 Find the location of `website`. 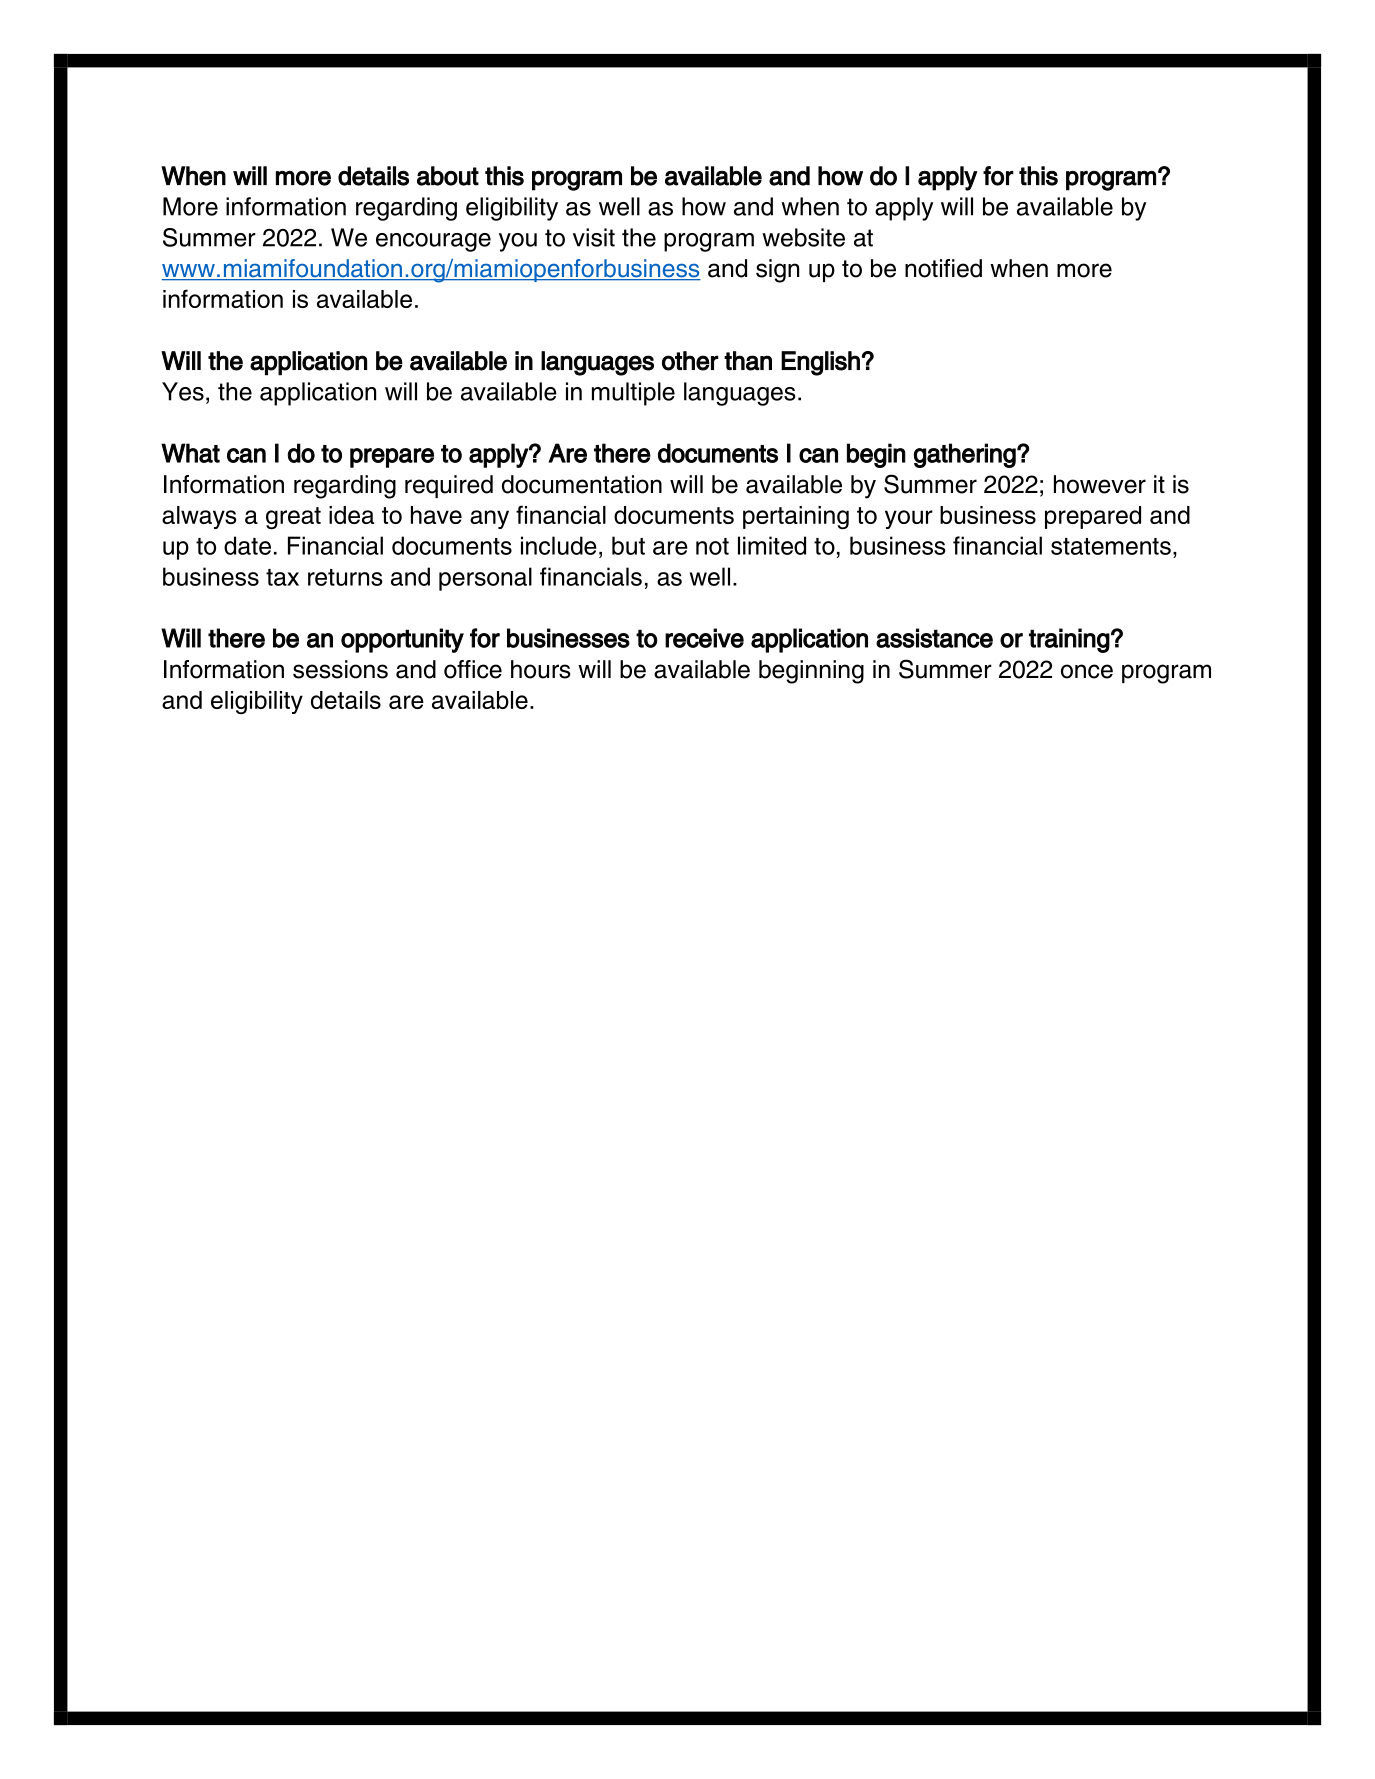

website is located at coordinates (803, 237).
